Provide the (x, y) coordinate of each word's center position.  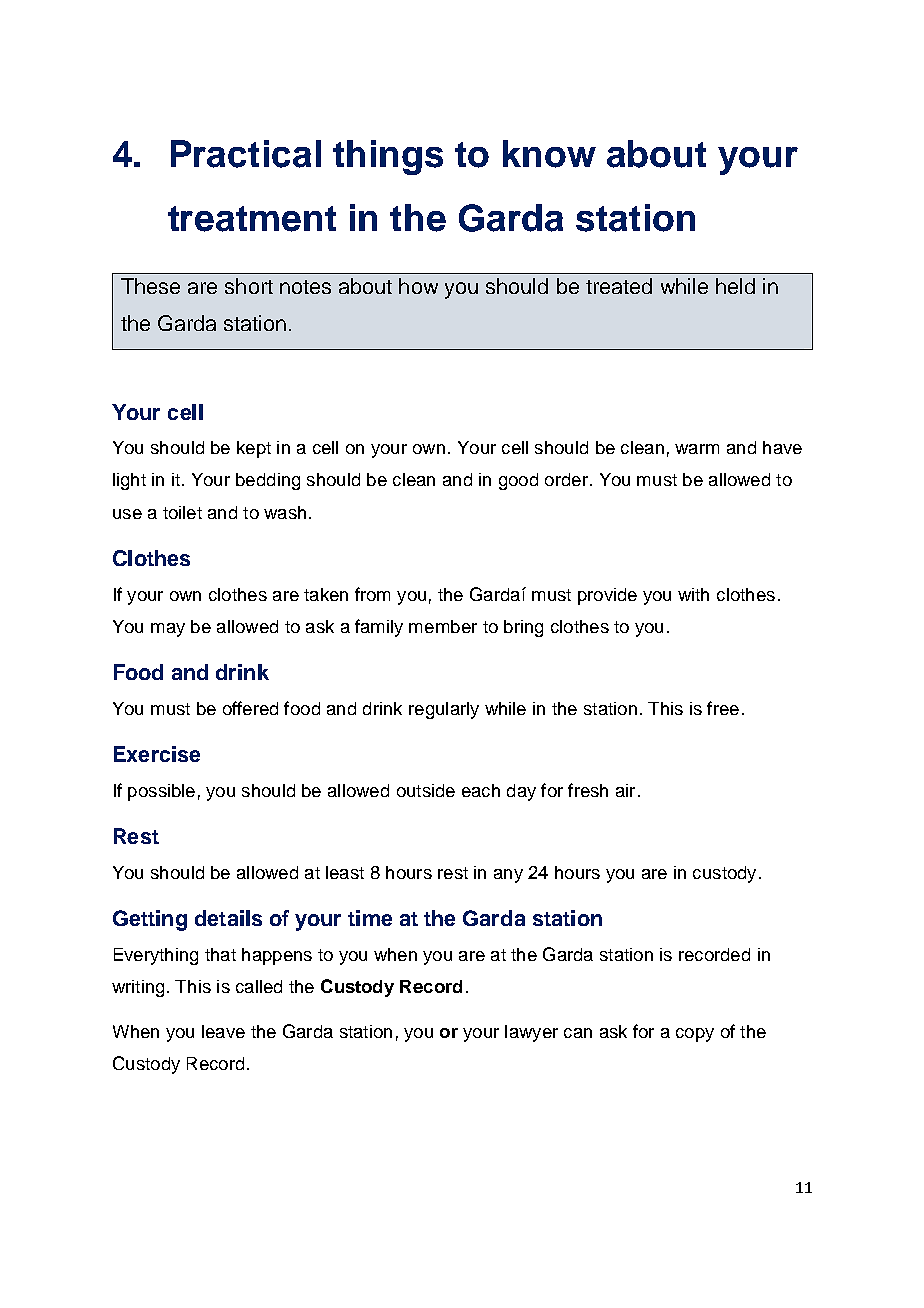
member (443, 626)
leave (223, 1031)
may (168, 630)
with (693, 594)
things (388, 157)
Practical (246, 154)
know (549, 154)
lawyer (531, 1033)
